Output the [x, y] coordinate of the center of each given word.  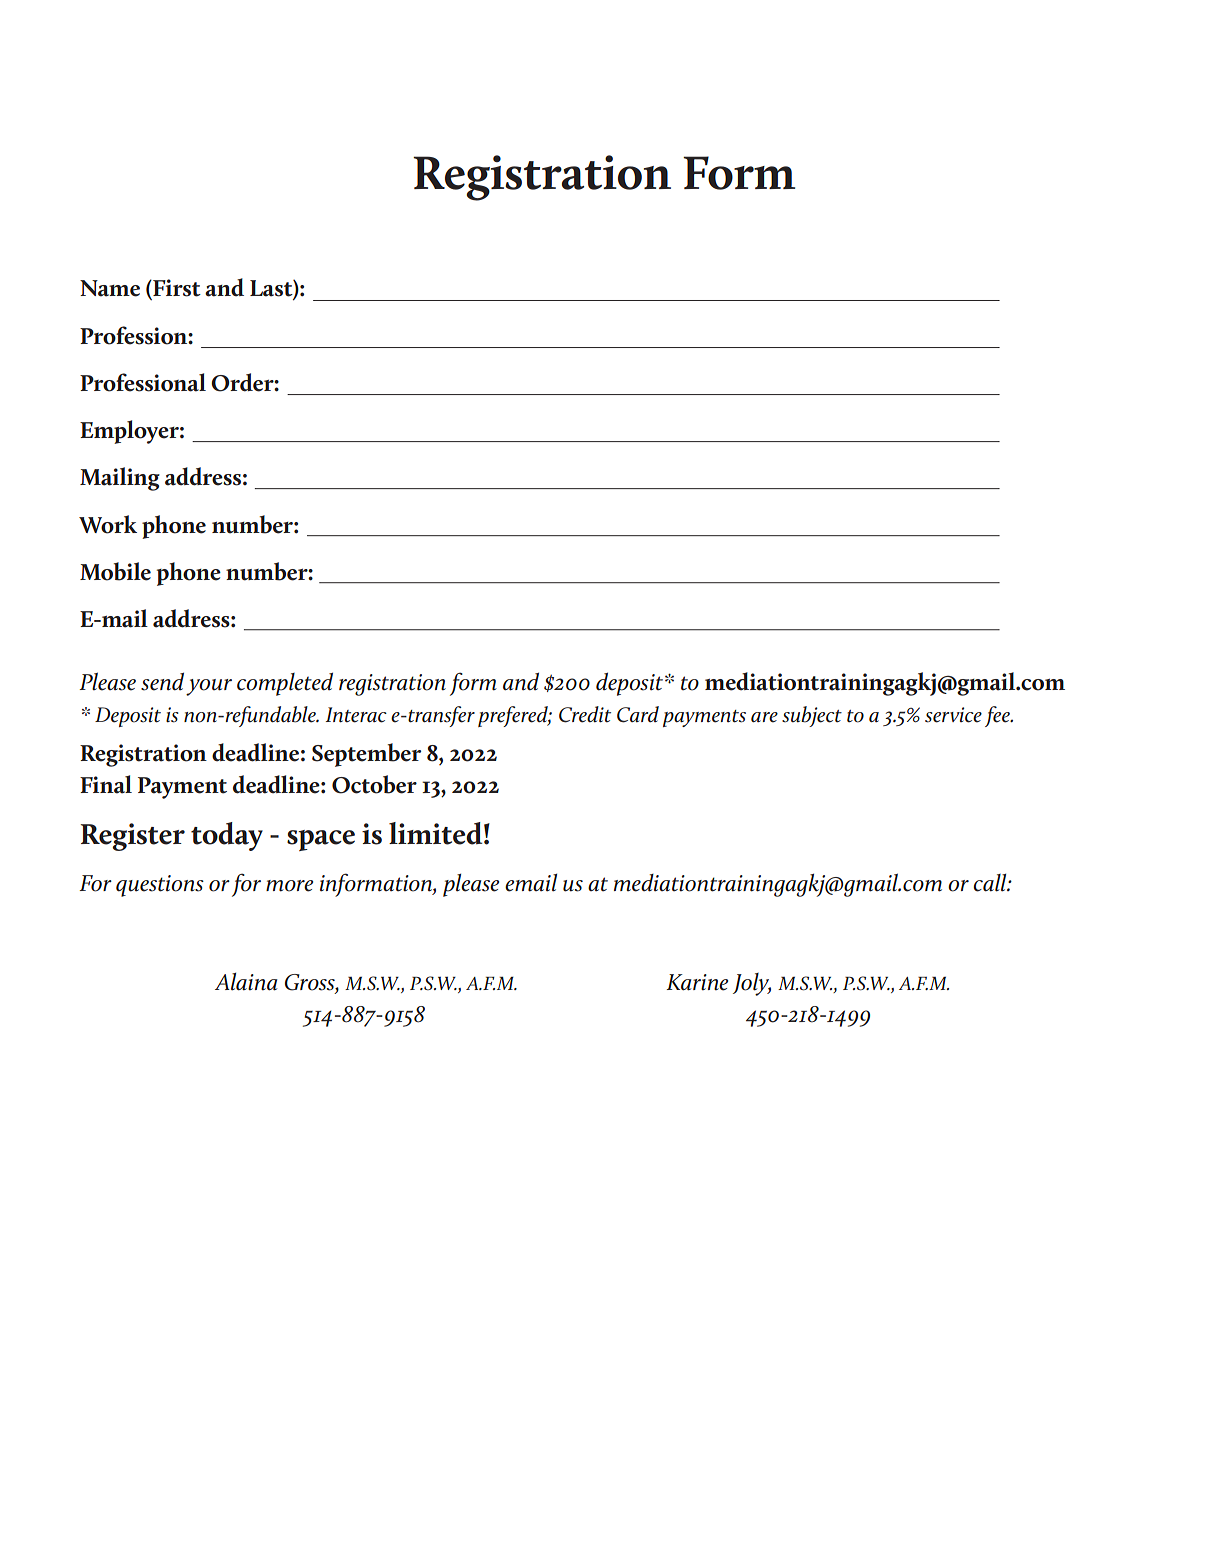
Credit [585, 714]
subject [812, 716]
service [953, 715]
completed [285, 684]
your [209, 687]
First [176, 289]
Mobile [115, 571]
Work [108, 524]
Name [110, 288]
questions [160, 886]
